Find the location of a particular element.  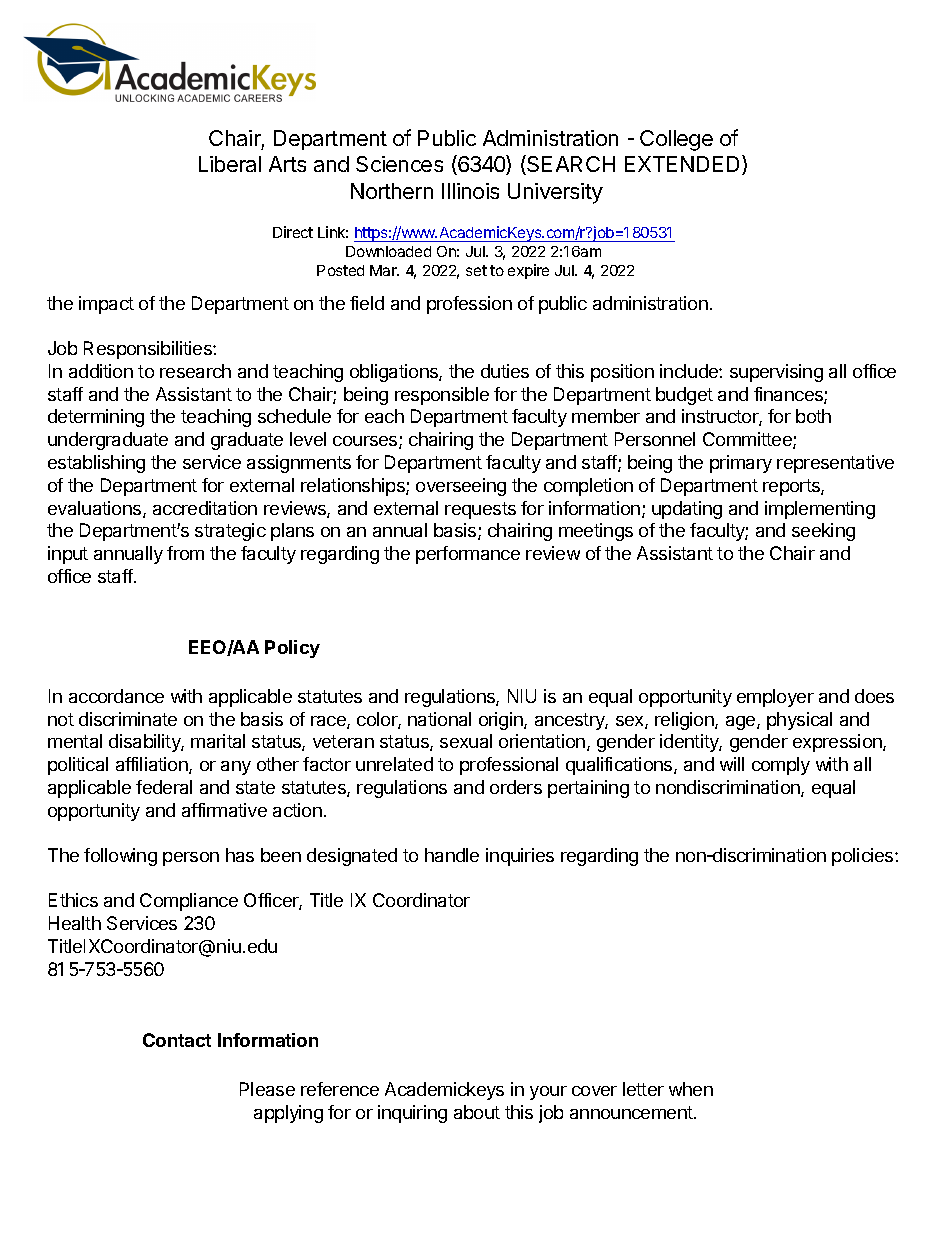

performance is located at coordinates (468, 555).
